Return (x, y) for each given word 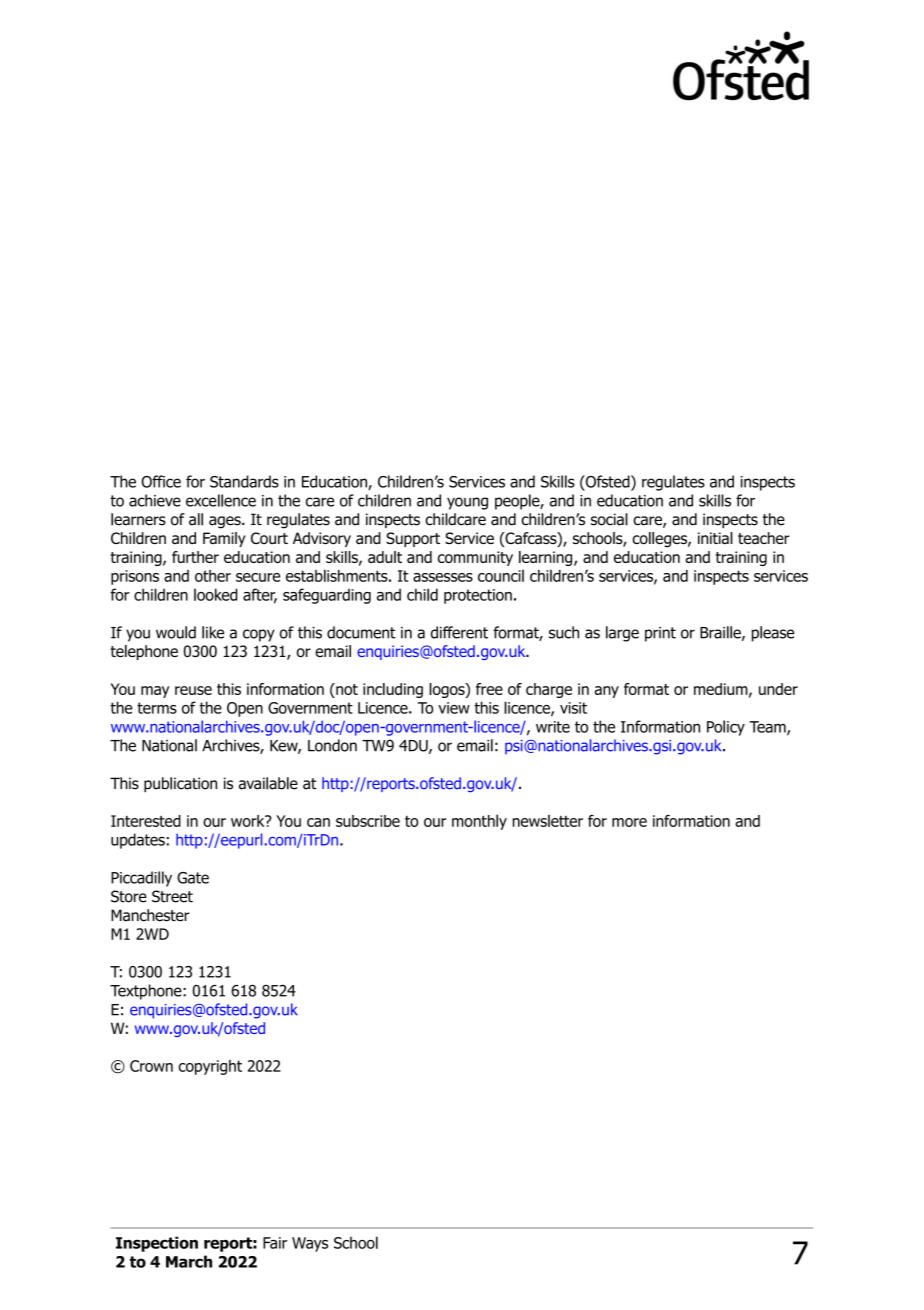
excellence (221, 500)
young (467, 503)
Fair (275, 1243)
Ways (310, 1244)
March (189, 1261)
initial (715, 538)
